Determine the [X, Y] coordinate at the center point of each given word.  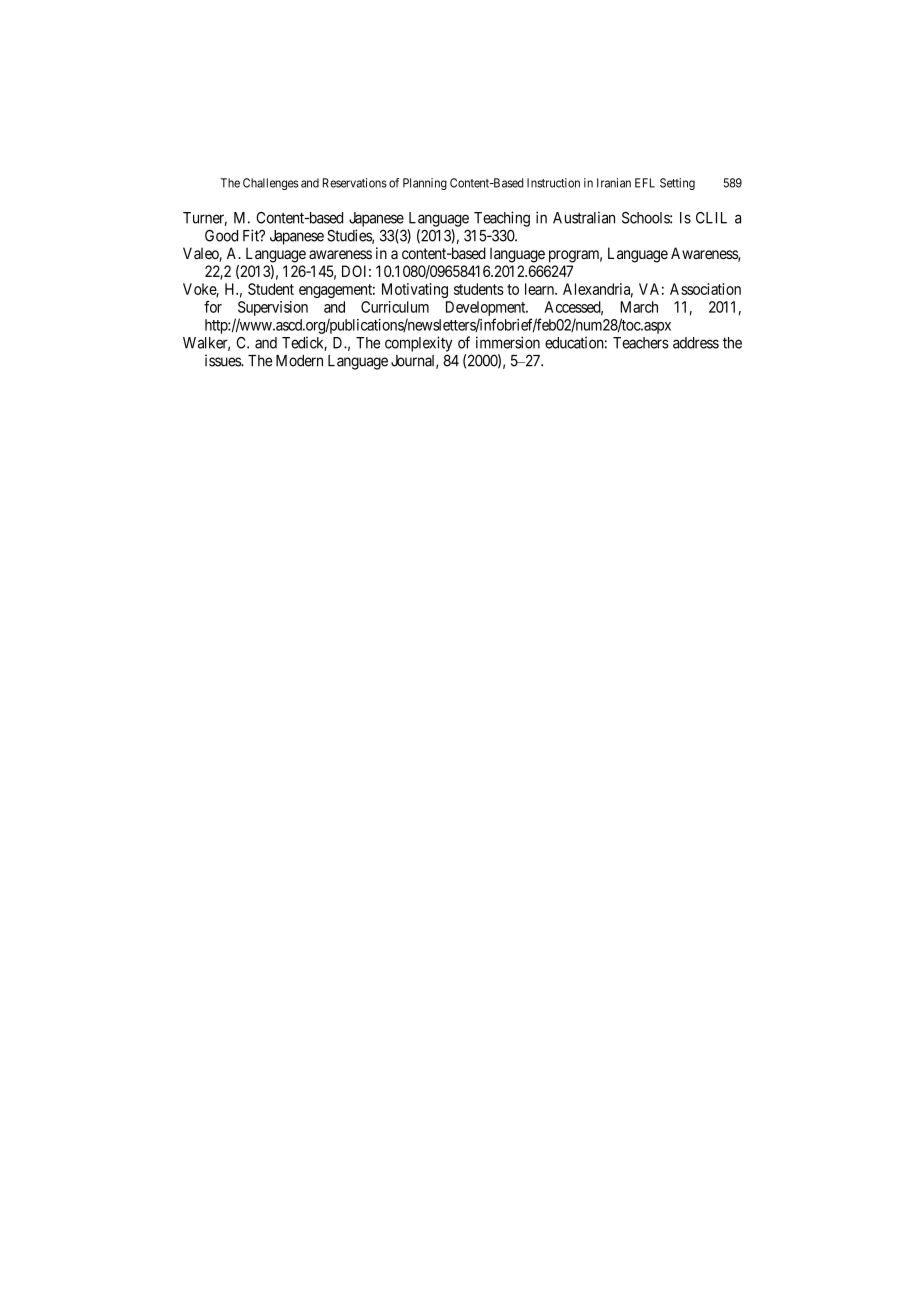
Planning [425, 184]
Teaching [502, 219]
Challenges [270, 184]
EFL [645, 183]
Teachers [641, 343]
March [639, 307]
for [213, 307]
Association [705, 289]
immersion [508, 342]
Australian [584, 217]
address [696, 343]
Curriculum [395, 307]
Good [221, 235]
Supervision [273, 308]
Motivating [415, 290]
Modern [299, 361]
